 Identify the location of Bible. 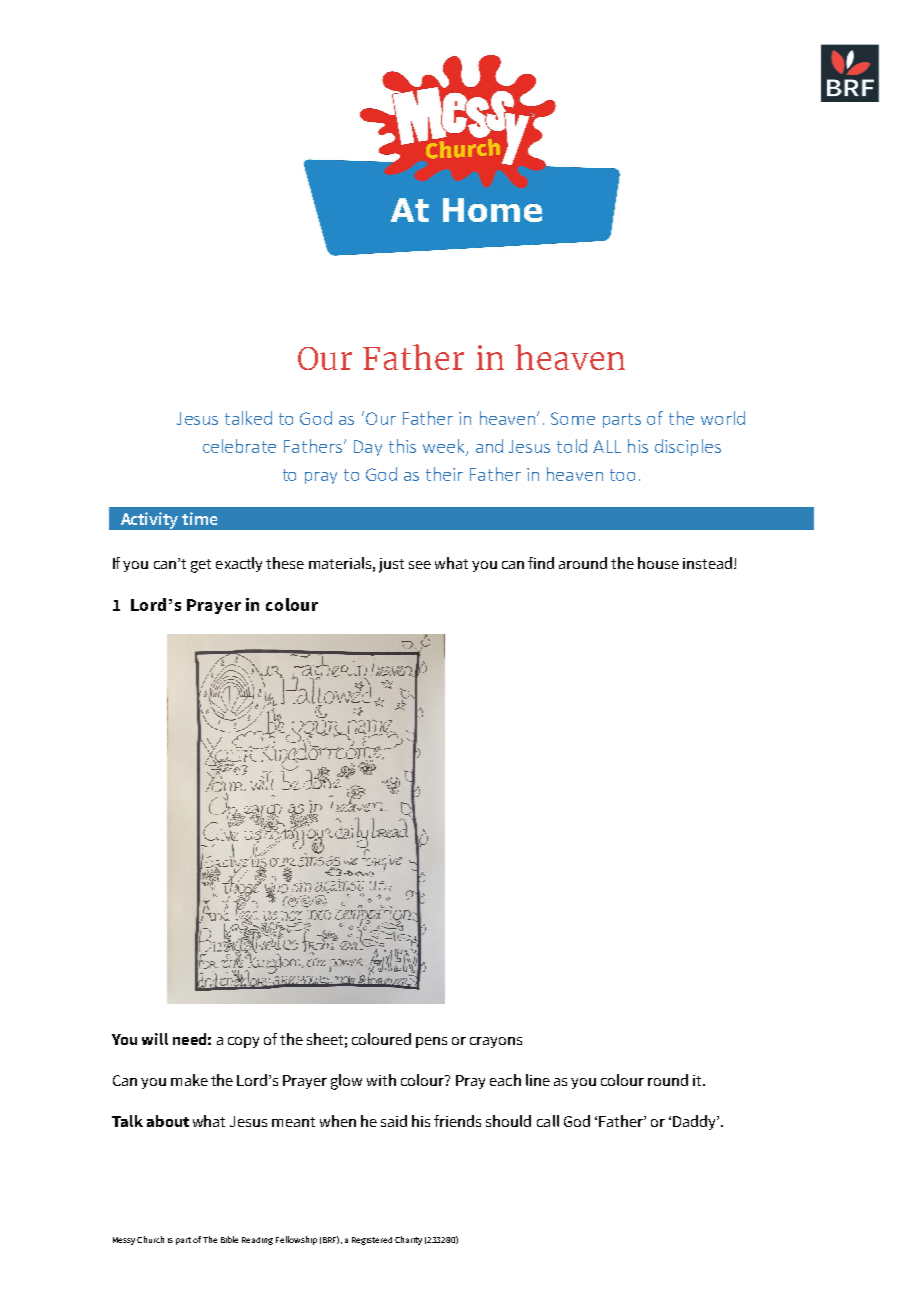
(229, 1239).
